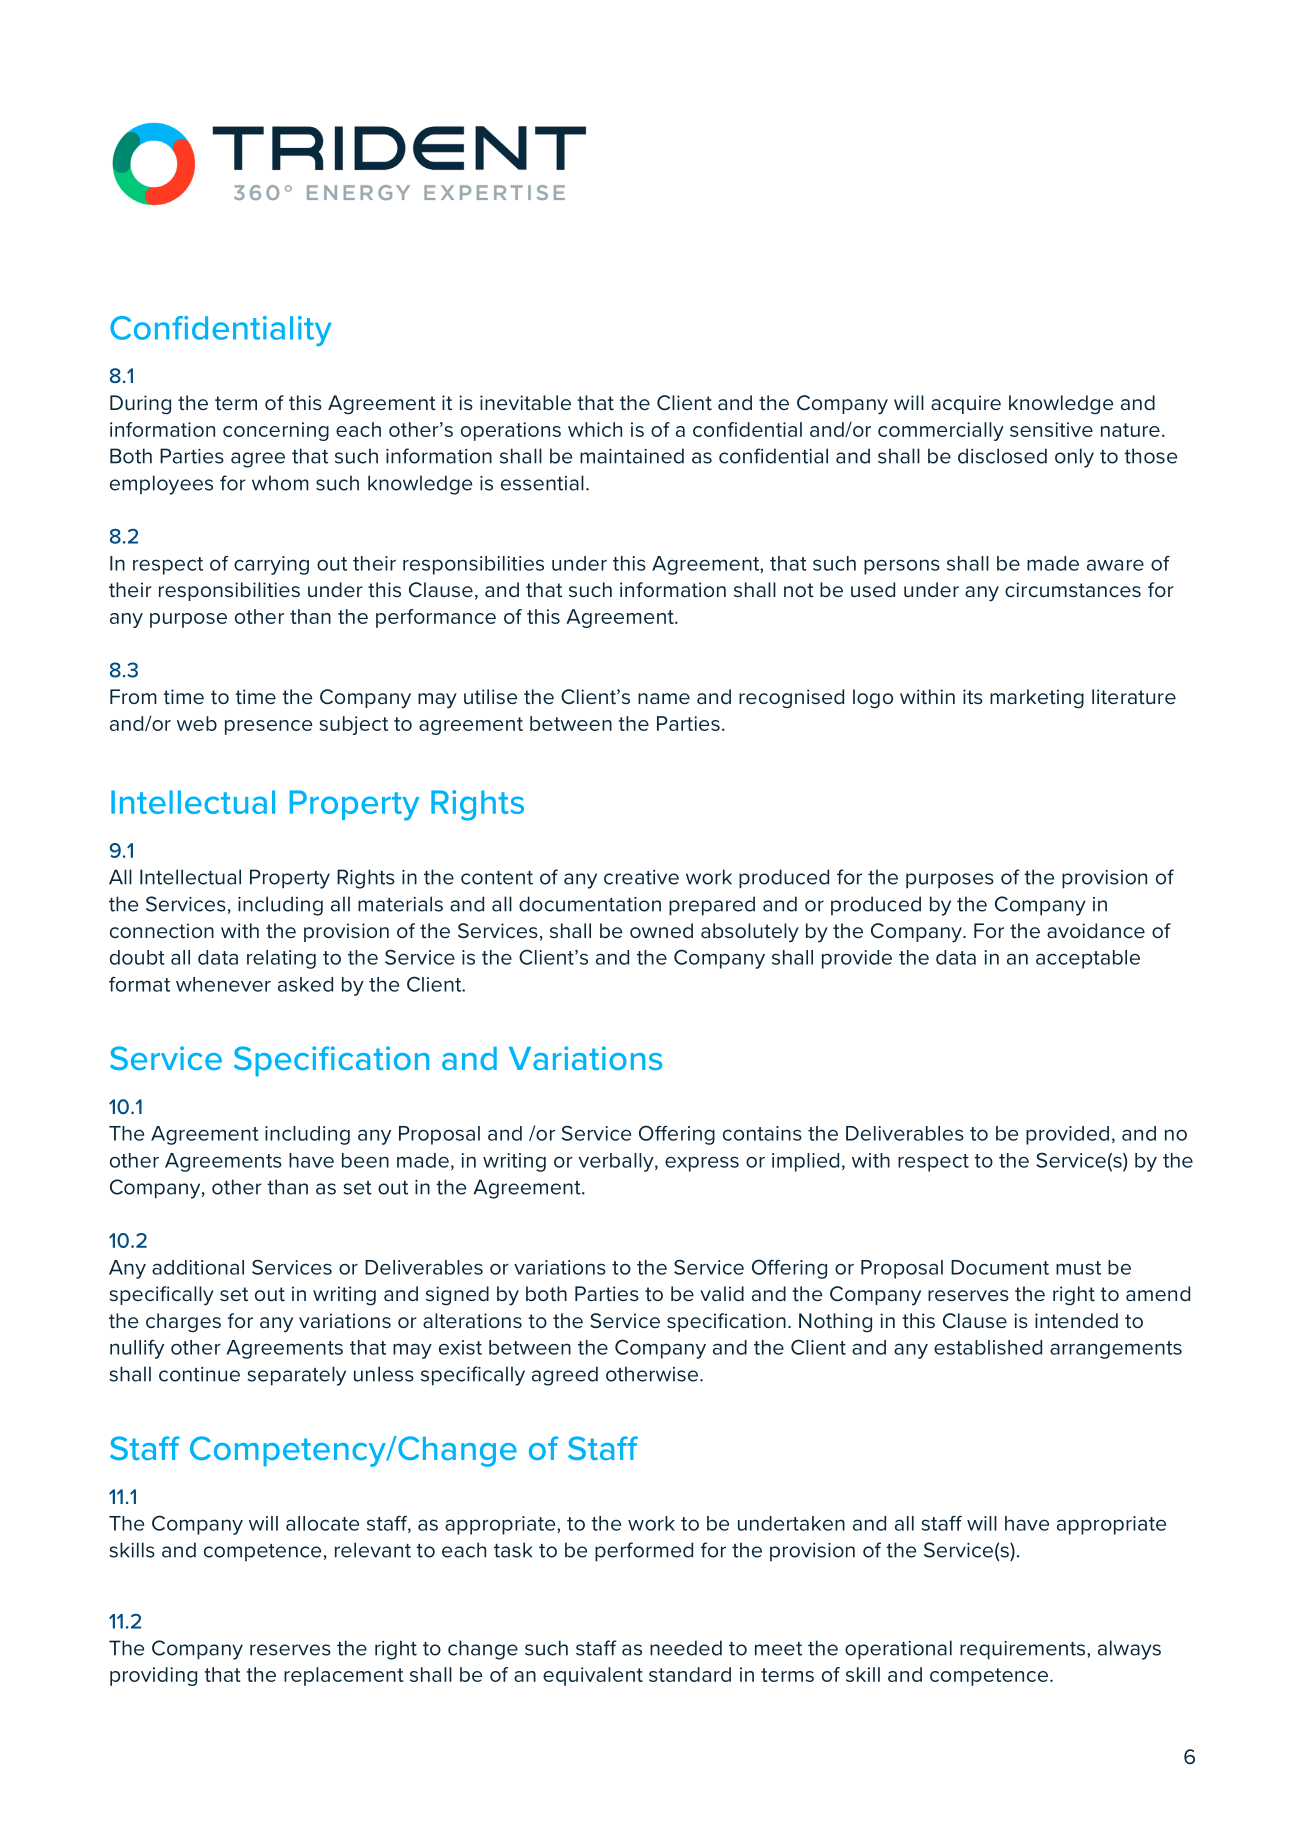  I want to click on replacement, so click(344, 1676).
